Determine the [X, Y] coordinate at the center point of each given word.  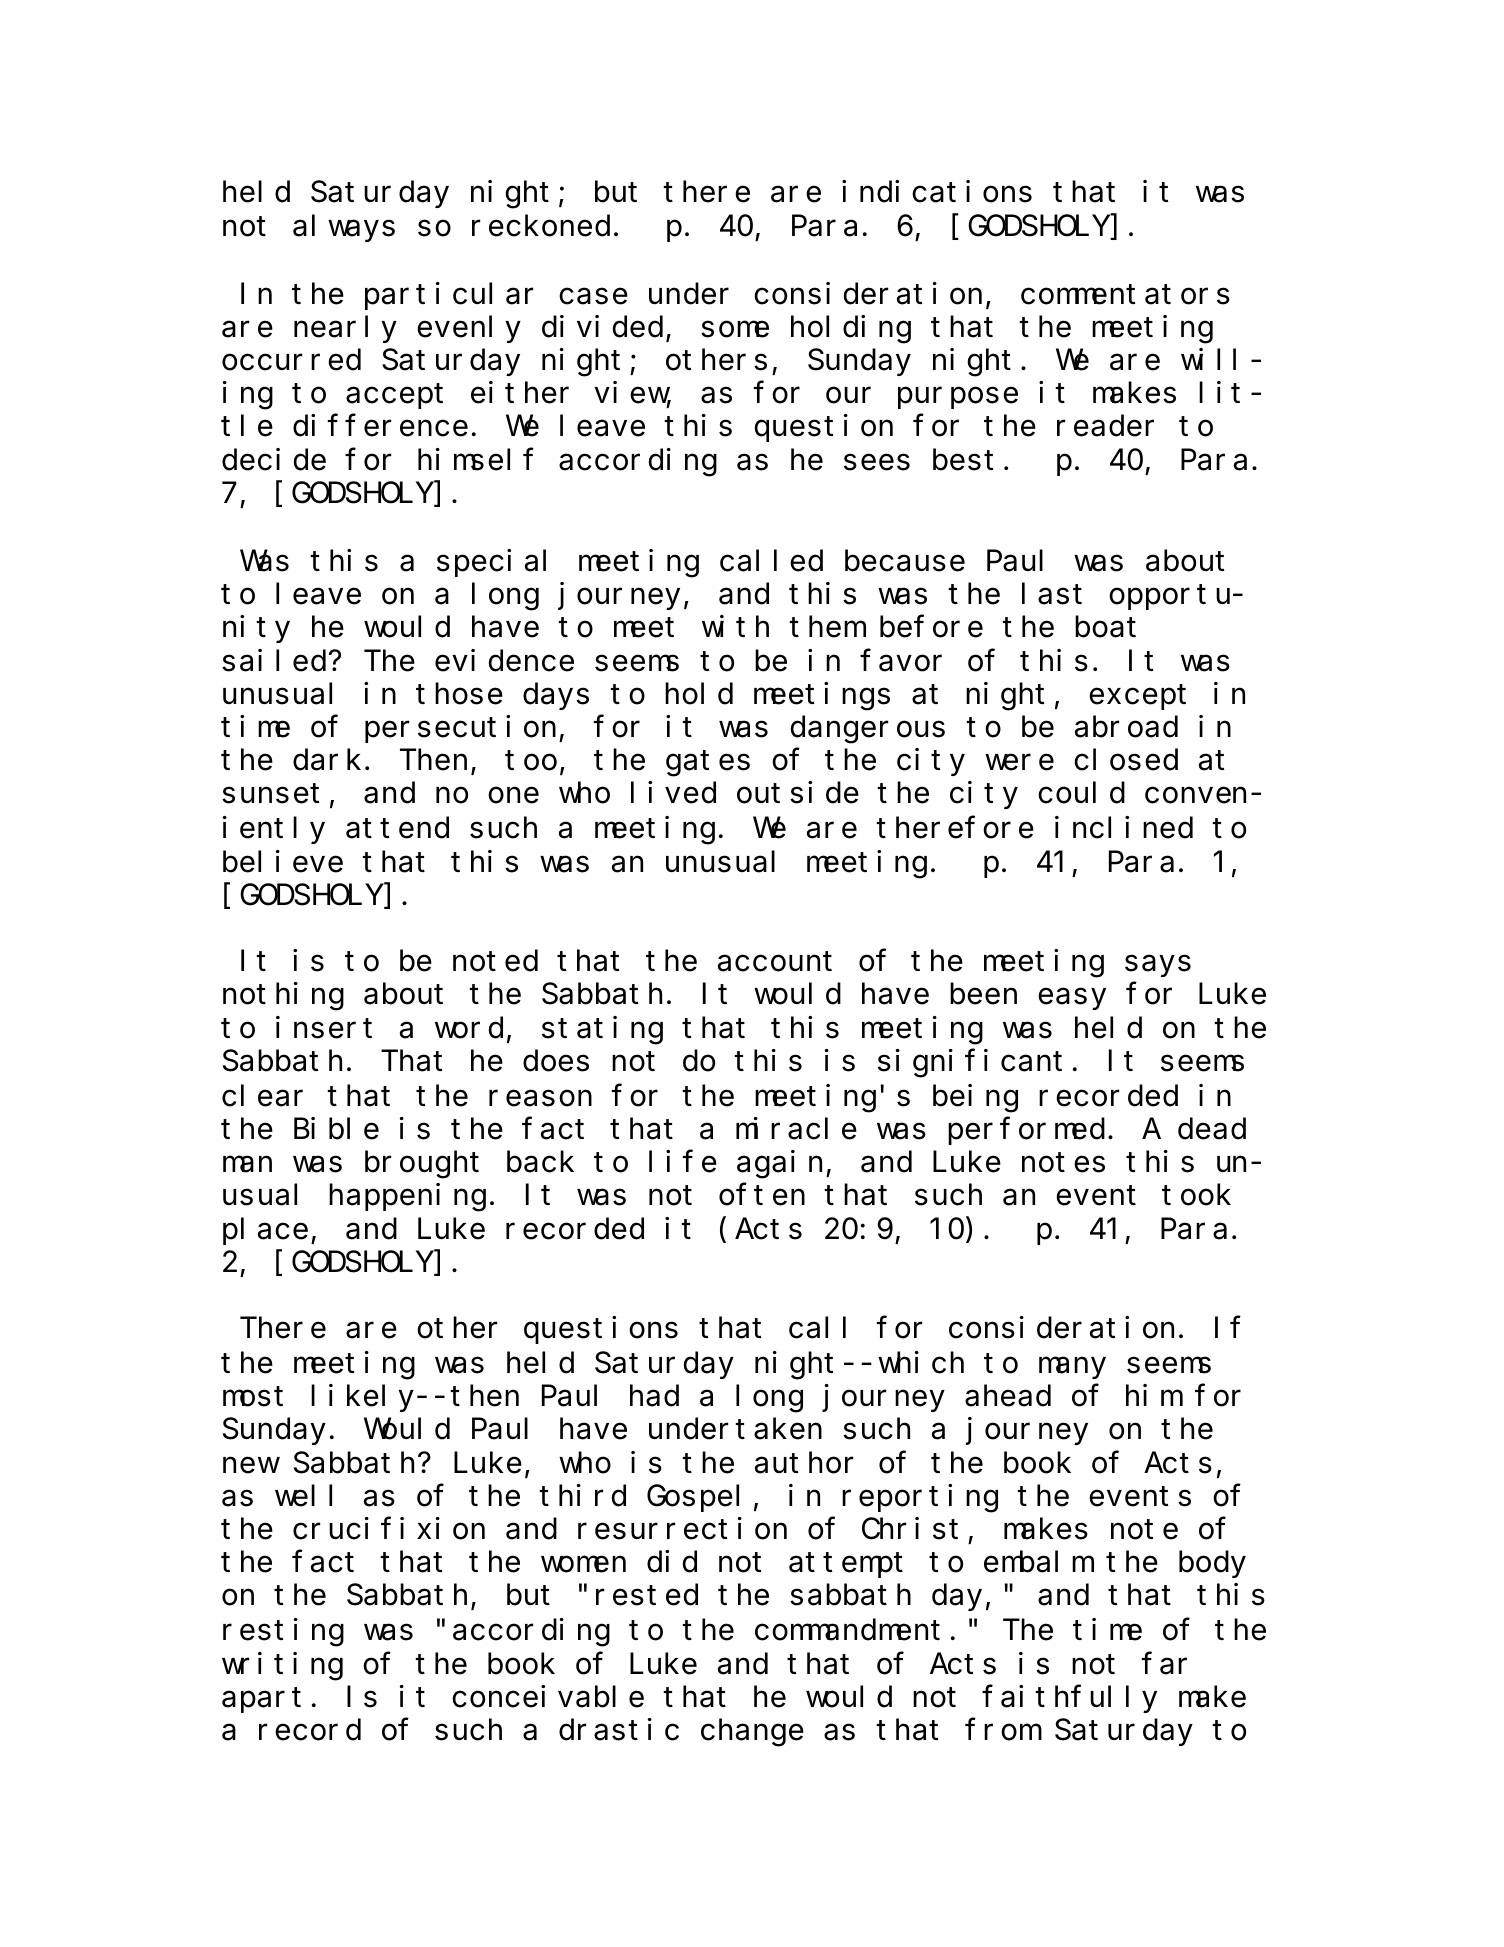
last [1052, 594]
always [344, 228]
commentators [1125, 295]
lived [673, 793]
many [1072, 1368]
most [253, 1397]
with [735, 626]
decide [274, 459]
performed [1026, 1131]
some [735, 330]
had [654, 1396]
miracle [796, 1129]
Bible [336, 1129]
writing [282, 1666]
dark [327, 760]
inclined [1124, 828]
